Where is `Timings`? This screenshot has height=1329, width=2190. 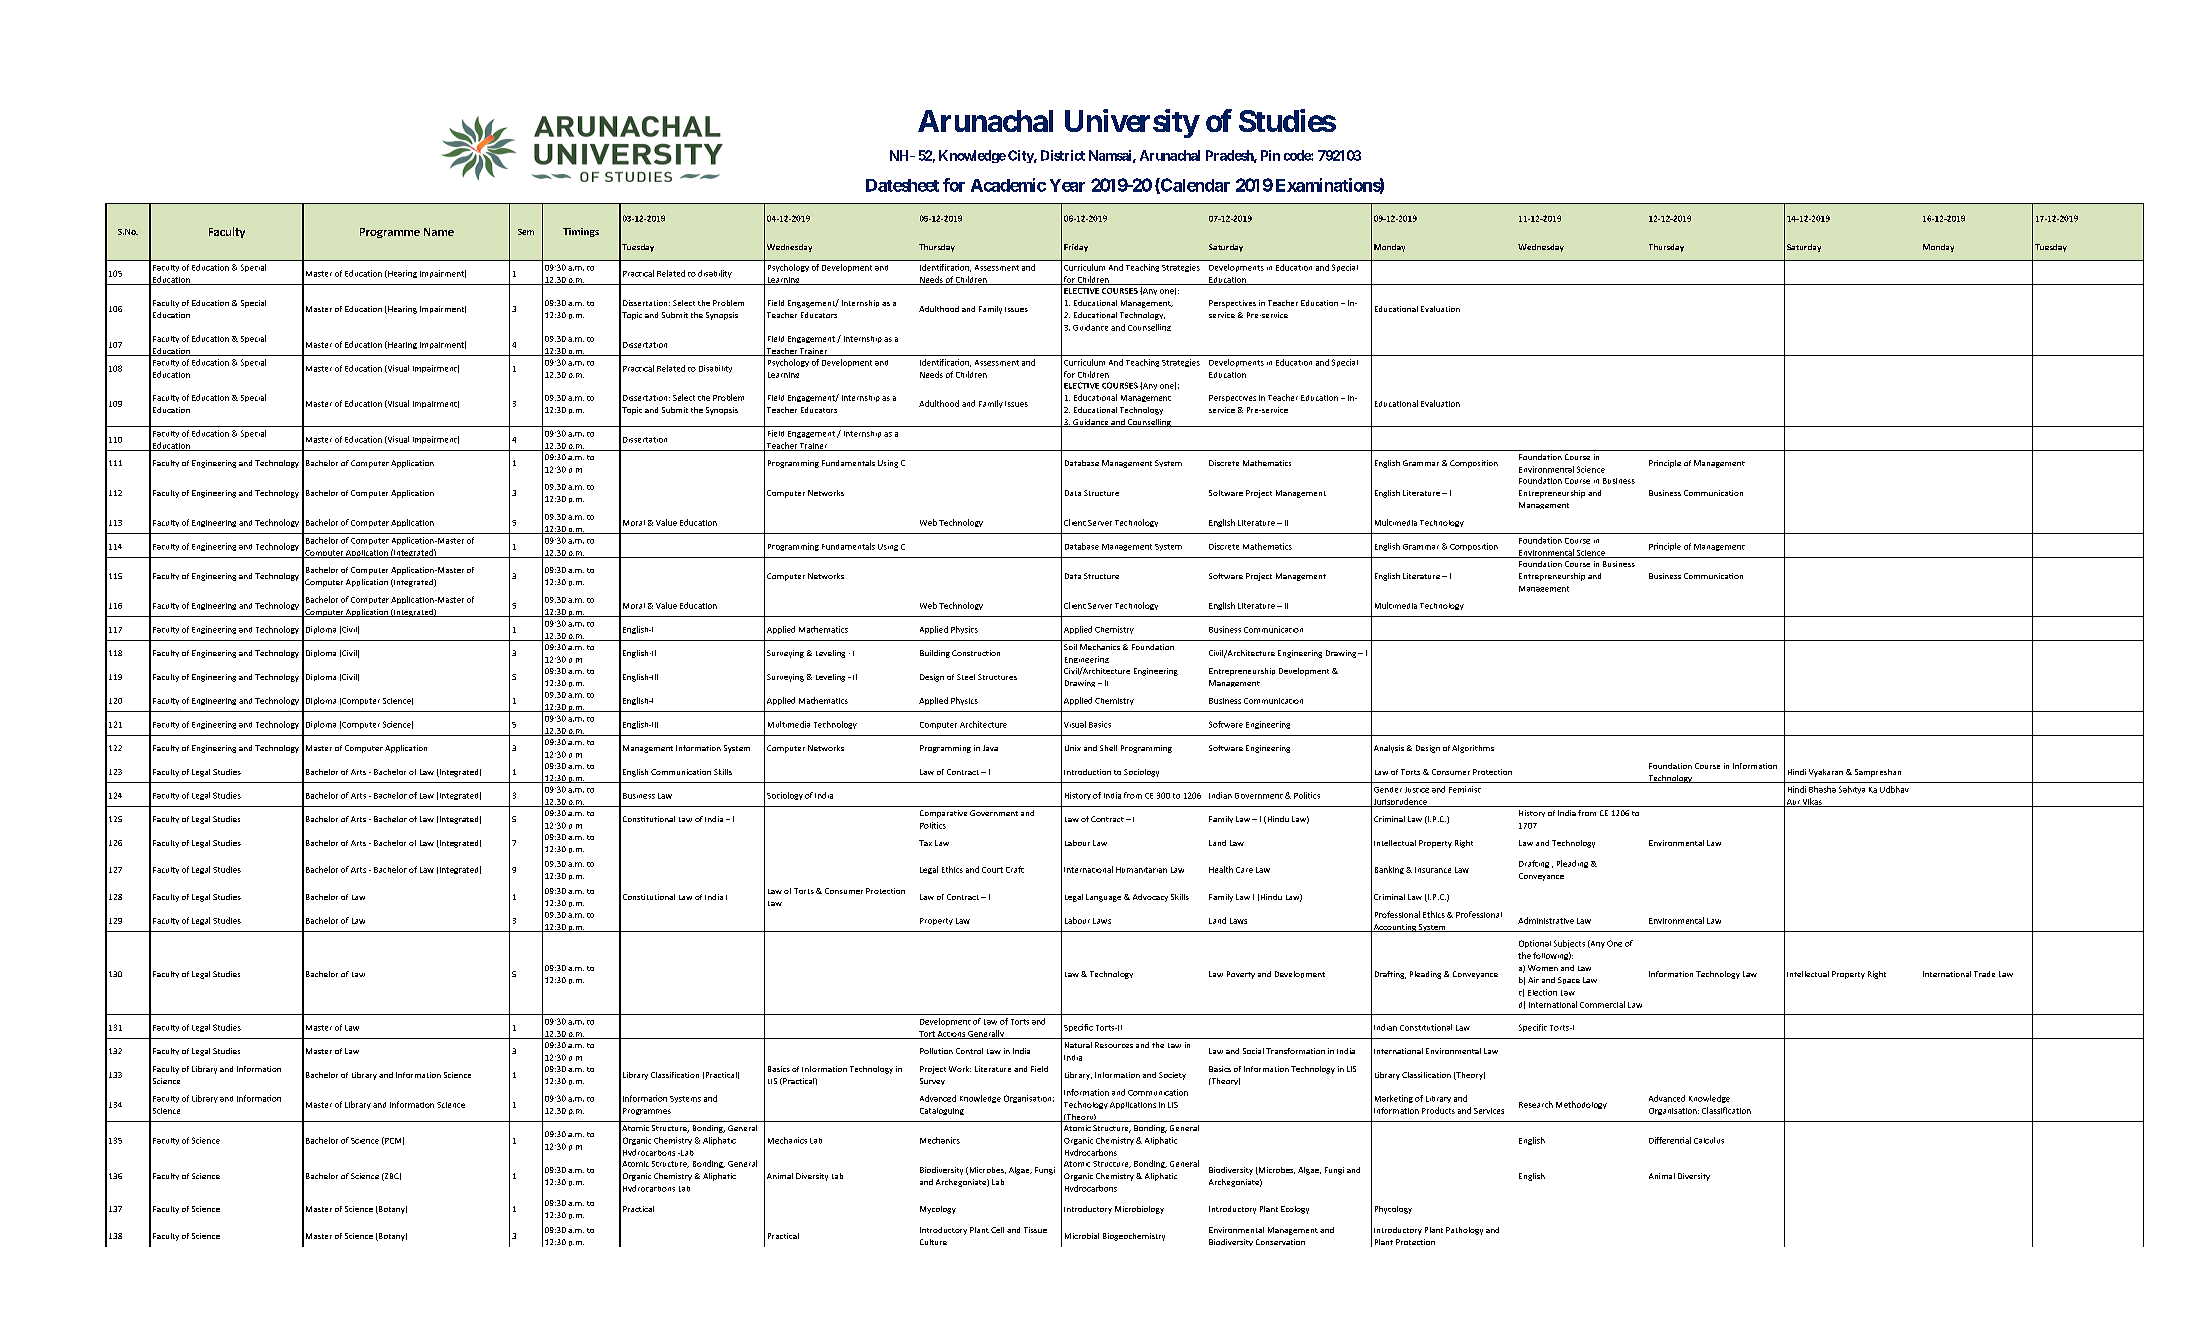 Timings is located at coordinates (581, 232).
